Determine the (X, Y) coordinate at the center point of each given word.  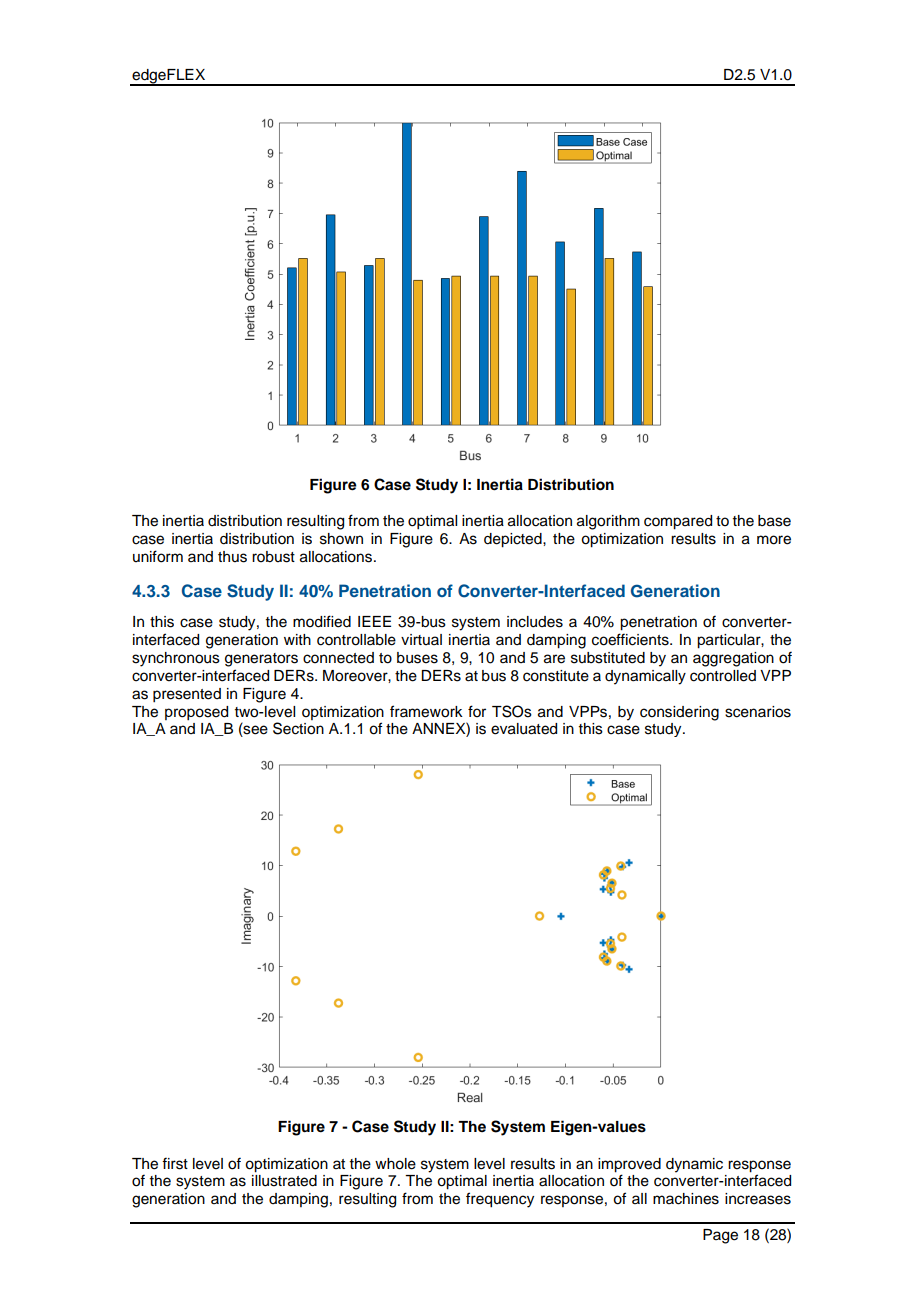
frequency (500, 1200)
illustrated (284, 1181)
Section (298, 728)
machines (686, 1199)
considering (679, 713)
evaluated (524, 729)
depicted (514, 540)
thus (232, 557)
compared (678, 522)
